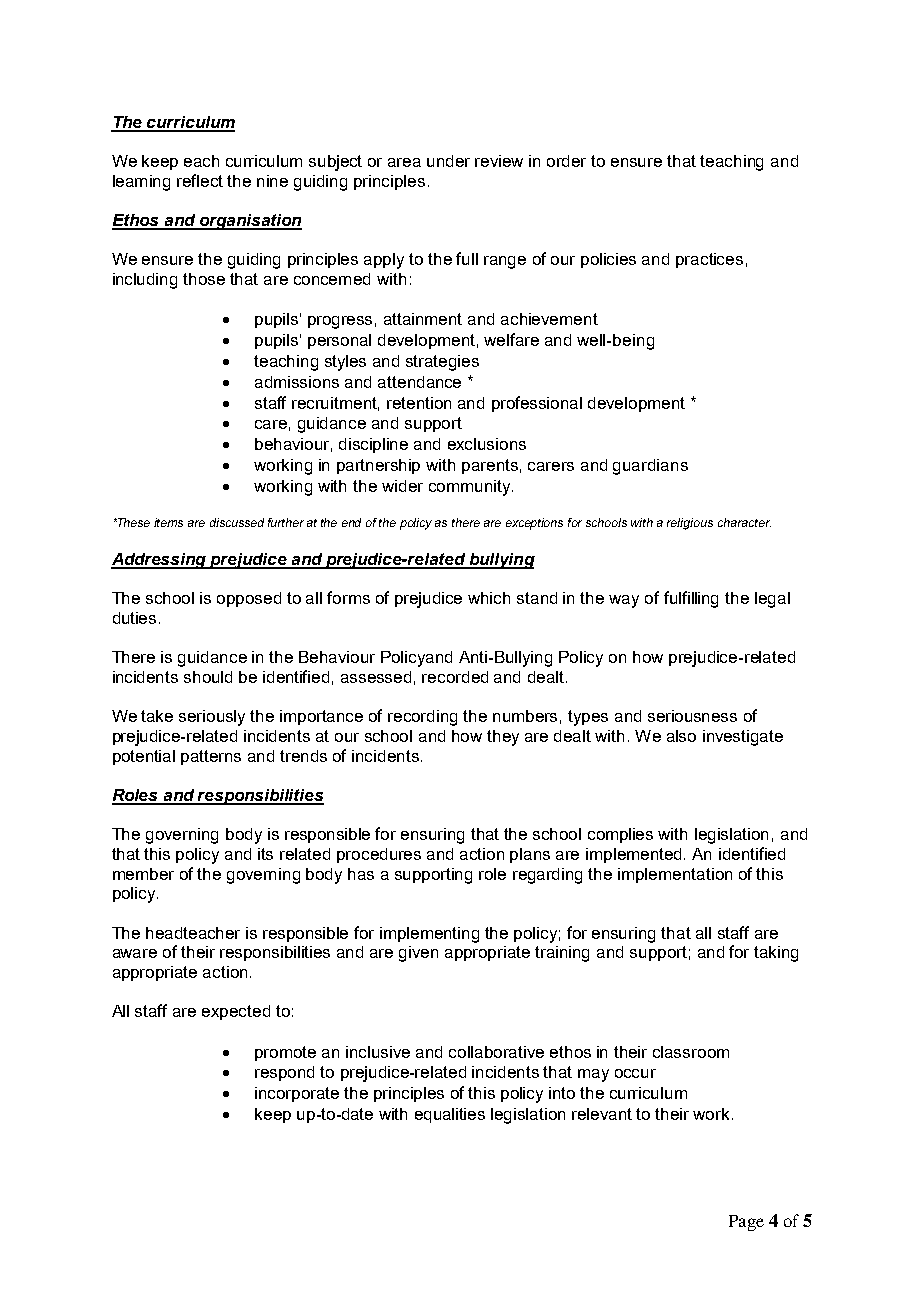  What do you see at coordinates (297, 1094) in the screenshot?
I see `incorporate` at bounding box center [297, 1094].
